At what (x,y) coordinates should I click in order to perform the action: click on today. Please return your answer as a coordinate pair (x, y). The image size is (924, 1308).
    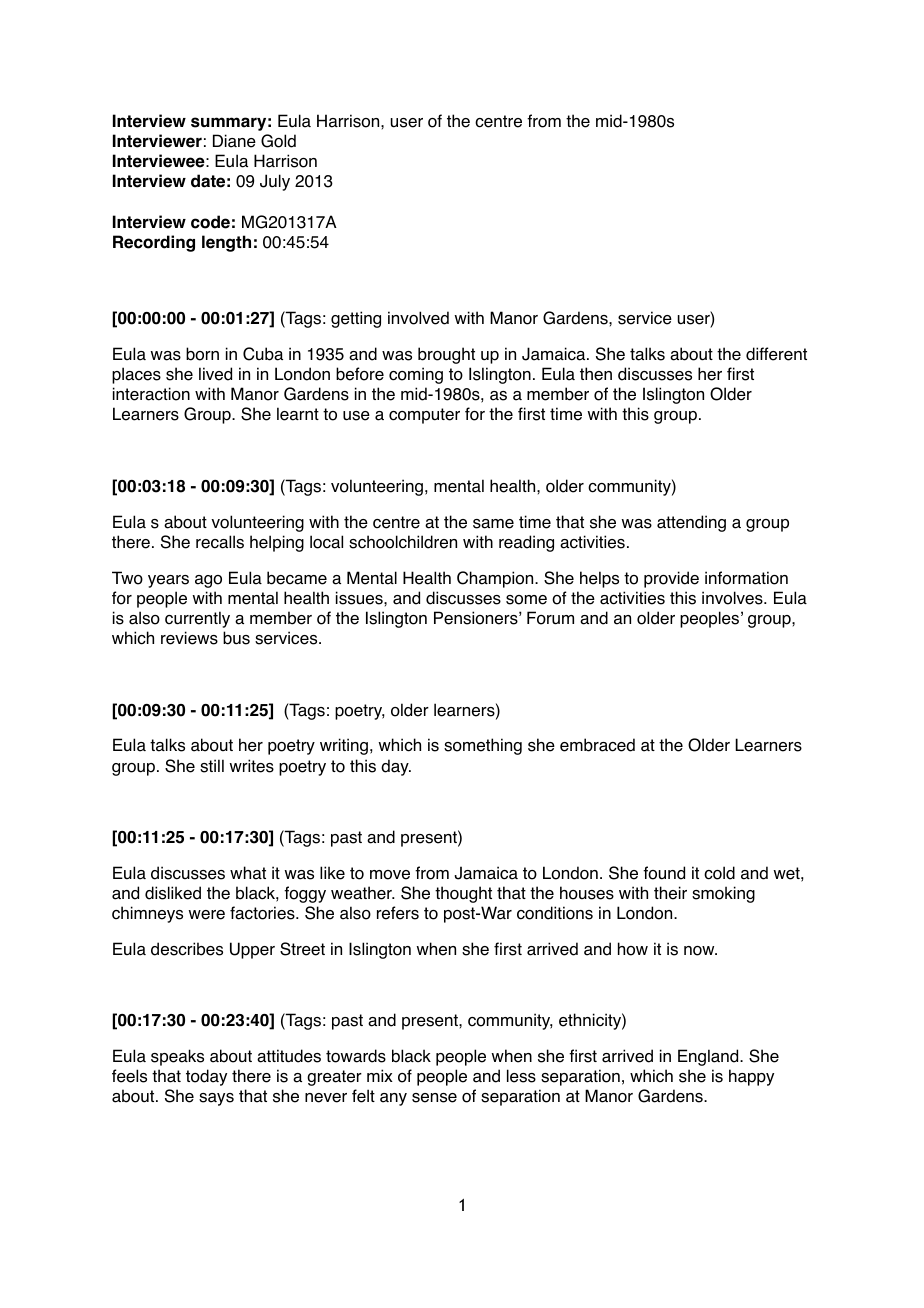
    Looking at the image, I should click on (206, 1077).
